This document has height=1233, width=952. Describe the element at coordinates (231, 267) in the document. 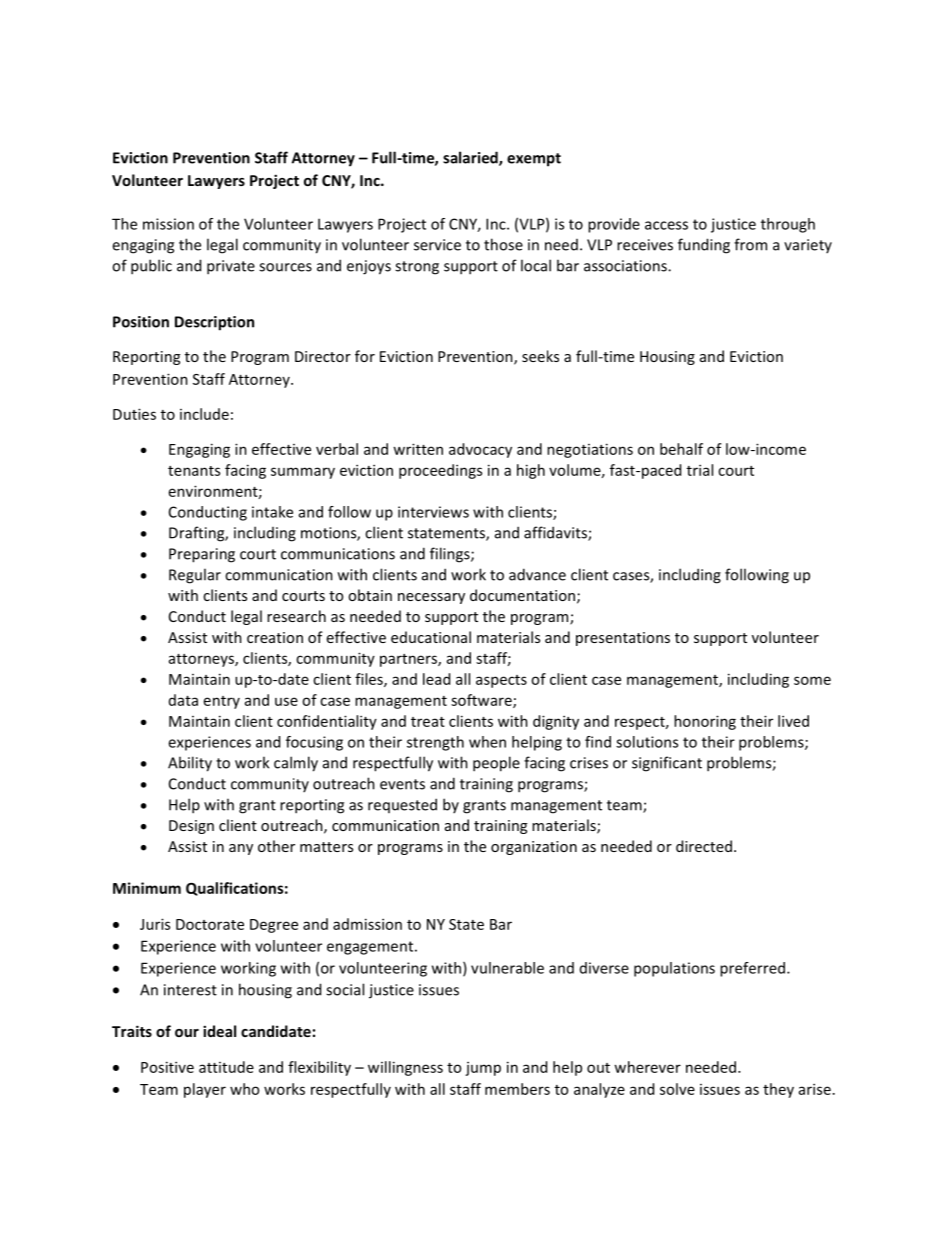

I see `private` at that location.
